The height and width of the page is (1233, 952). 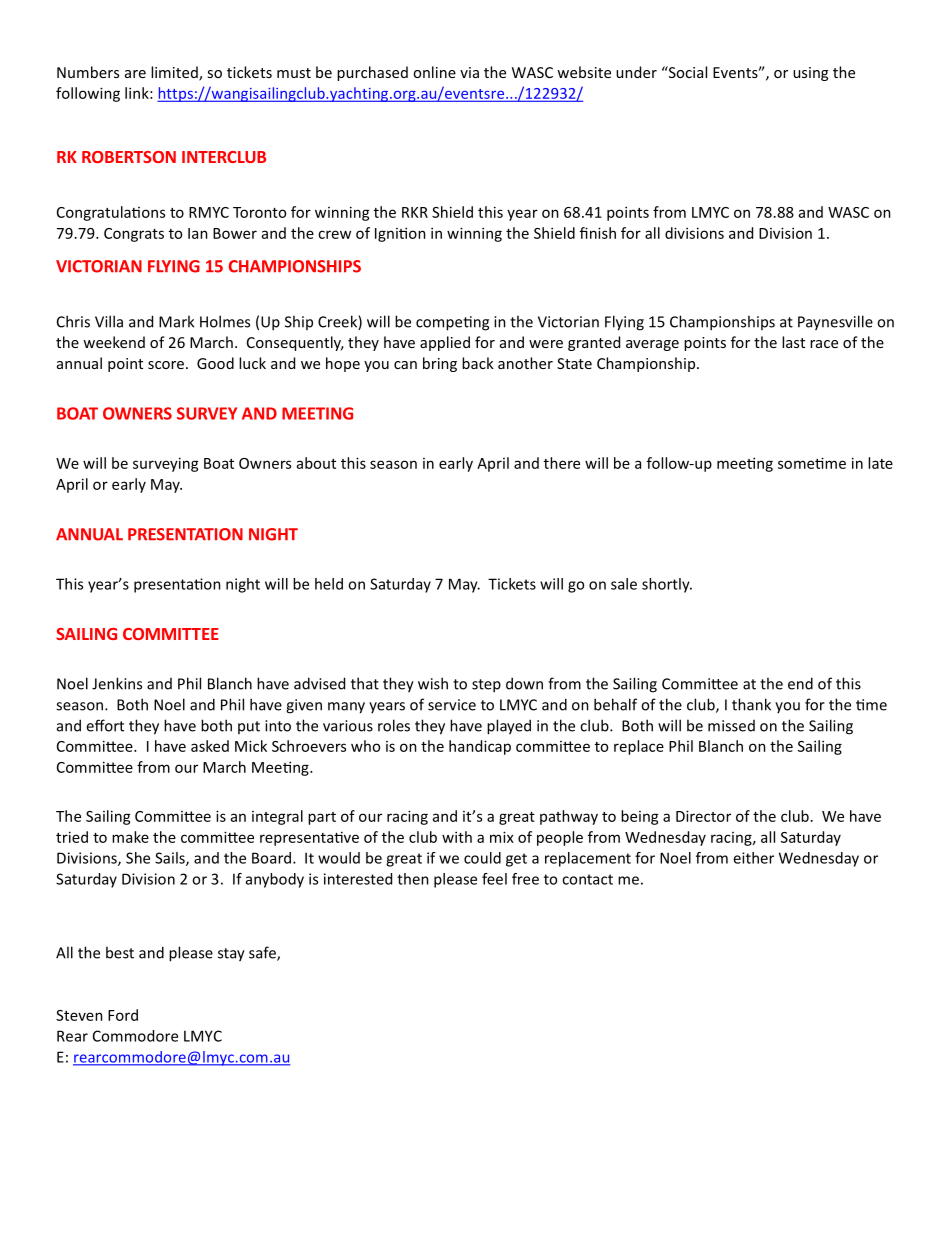 What do you see at coordinates (810, 74) in the page?
I see `using` at bounding box center [810, 74].
